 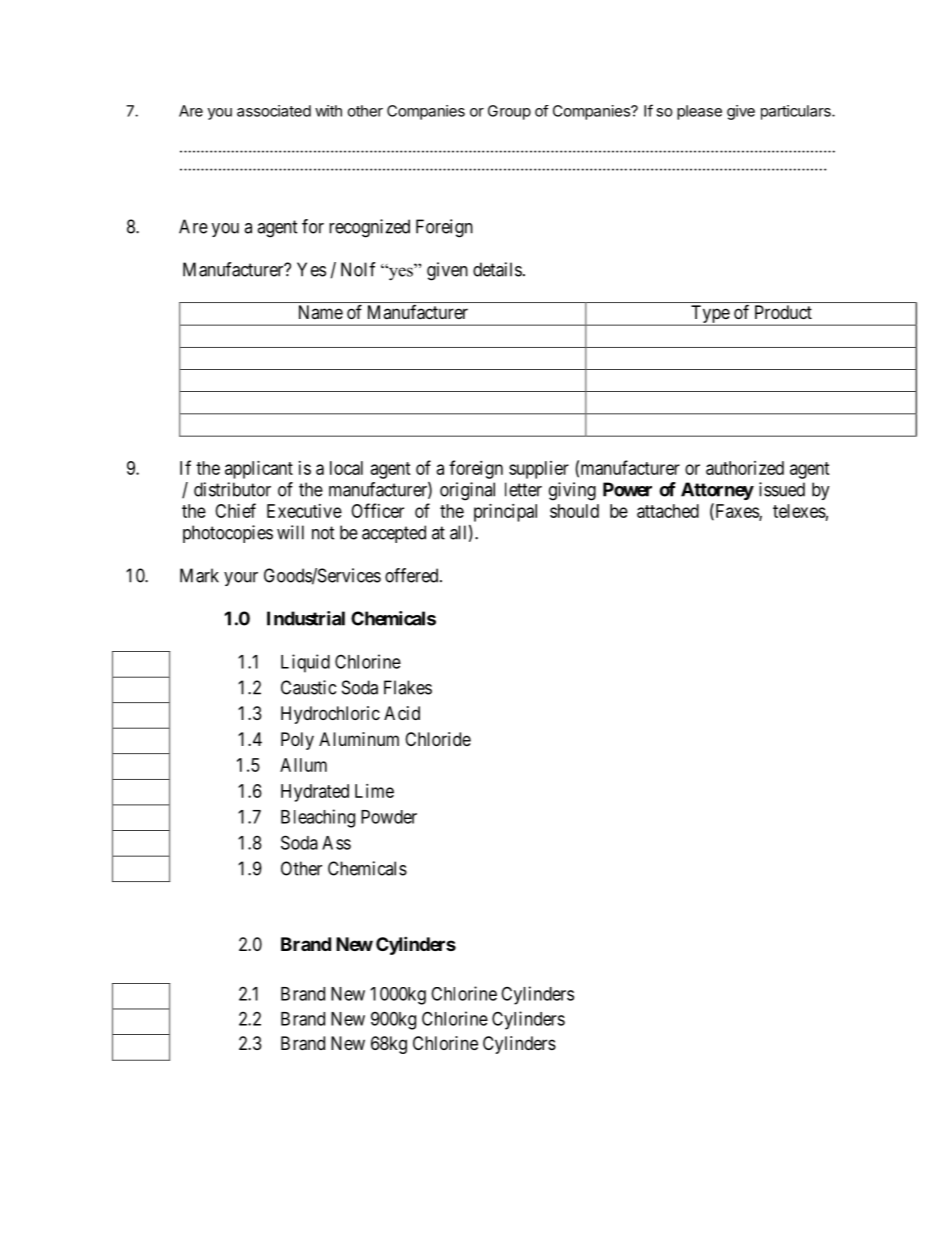 I want to click on Group, so click(x=509, y=112).
